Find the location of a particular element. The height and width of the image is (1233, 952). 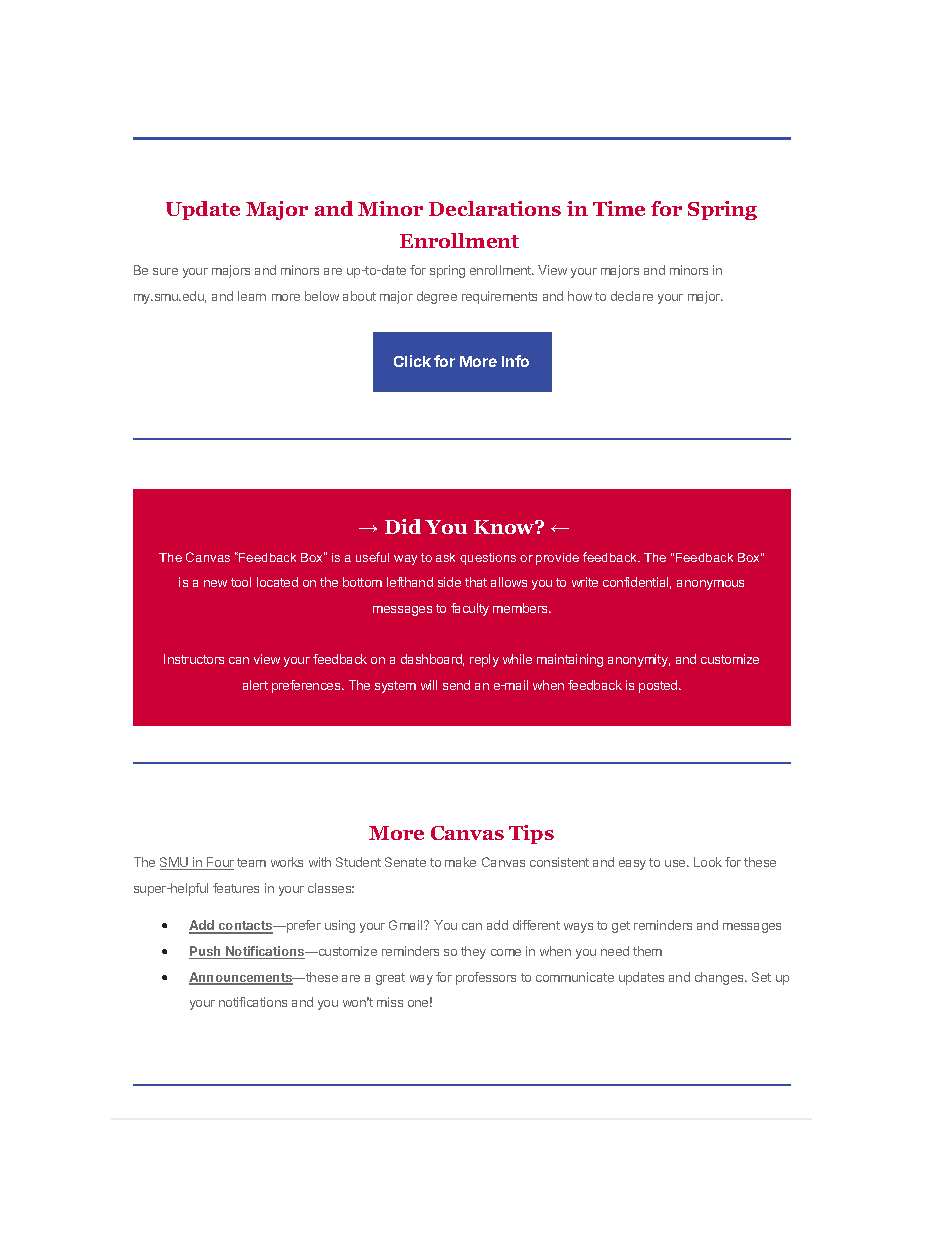

sure is located at coordinates (165, 271).
